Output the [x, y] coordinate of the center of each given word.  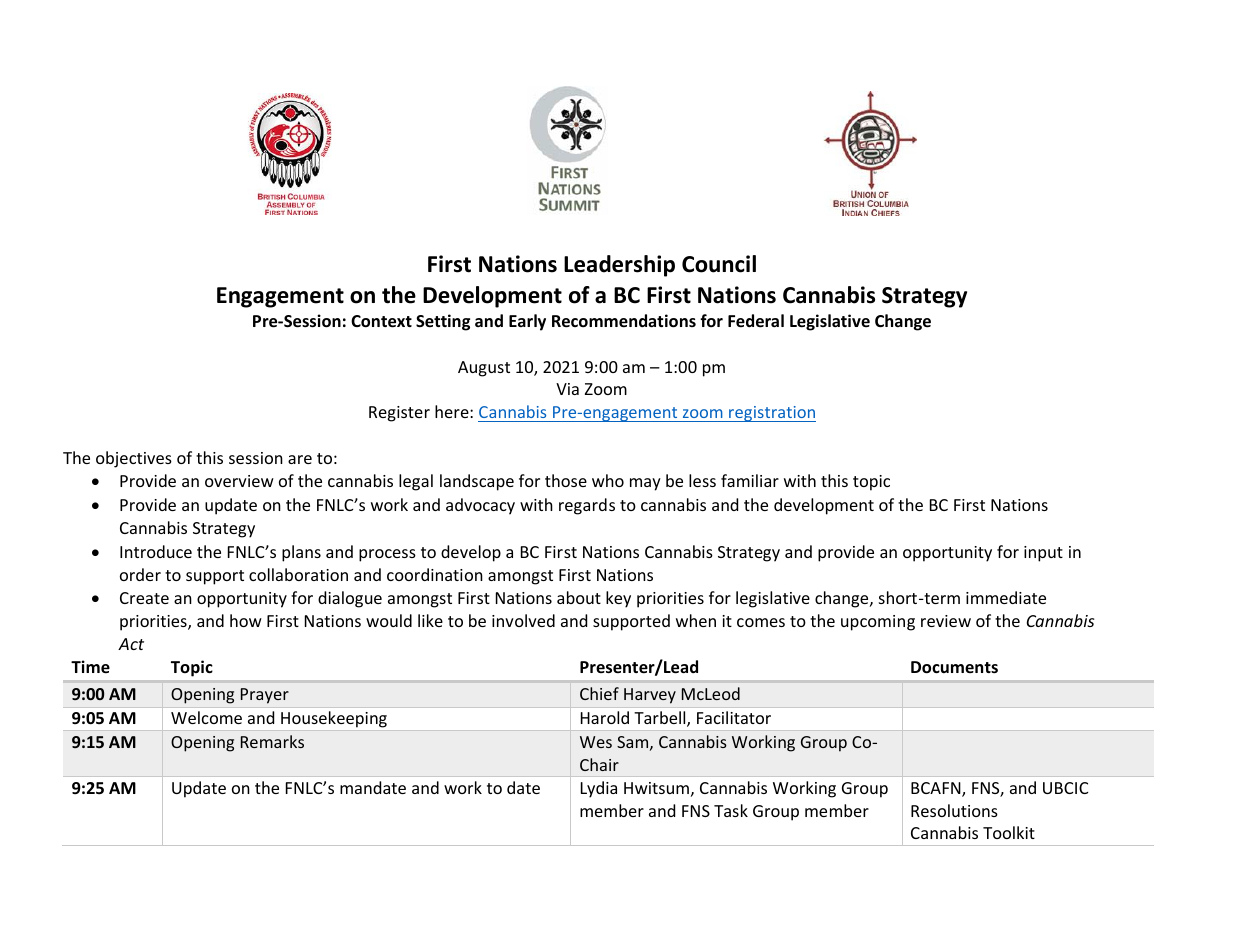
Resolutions [954, 810]
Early [527, 322]
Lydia [599, 789]
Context [381, 321]
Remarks [272, 741]
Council [719, 264]
